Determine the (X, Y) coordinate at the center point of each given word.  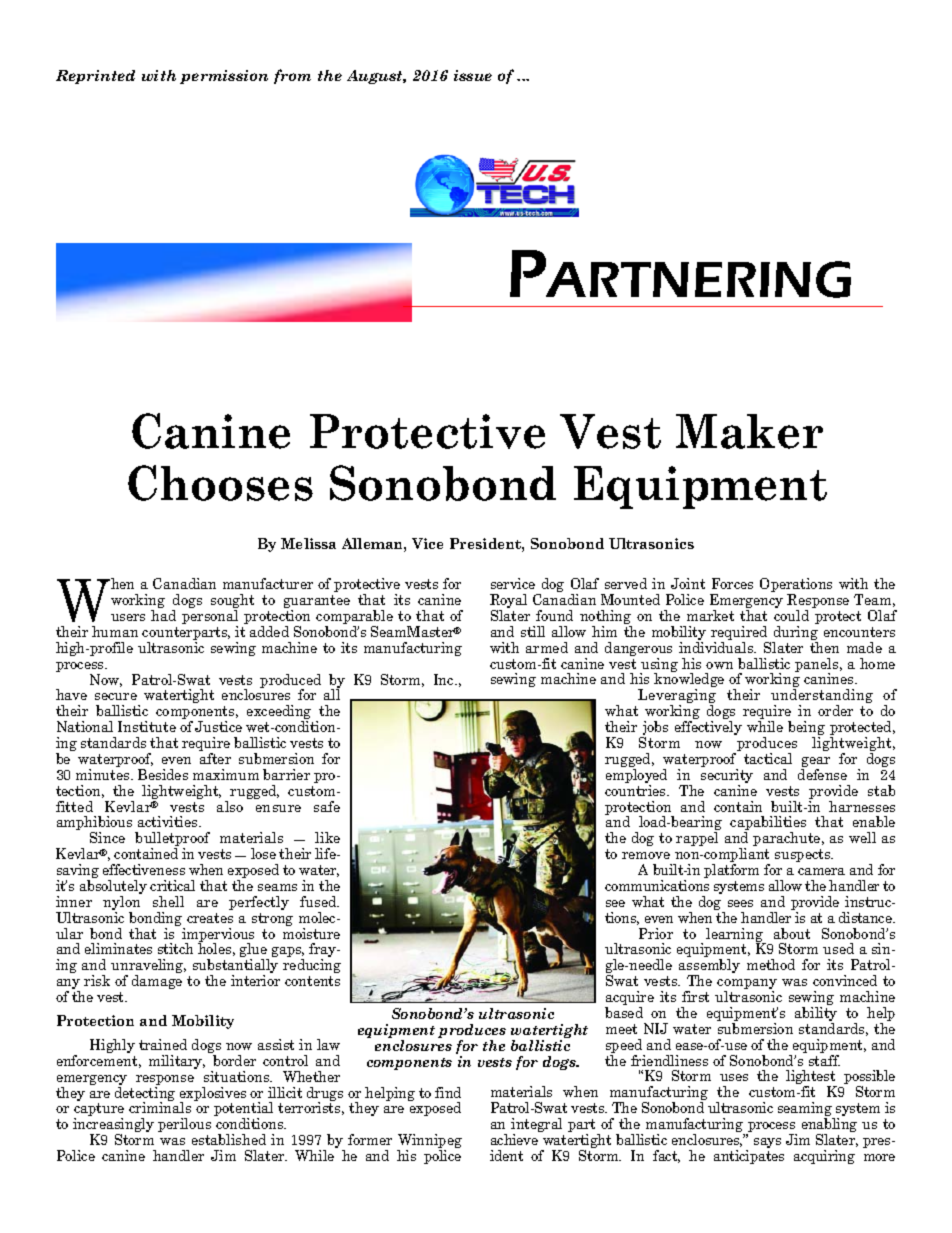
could (791, 615)
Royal (508, 602)
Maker (749, 431)
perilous (184, 1125)
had (163, 615)
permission (224, 77)
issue (473, 75)
